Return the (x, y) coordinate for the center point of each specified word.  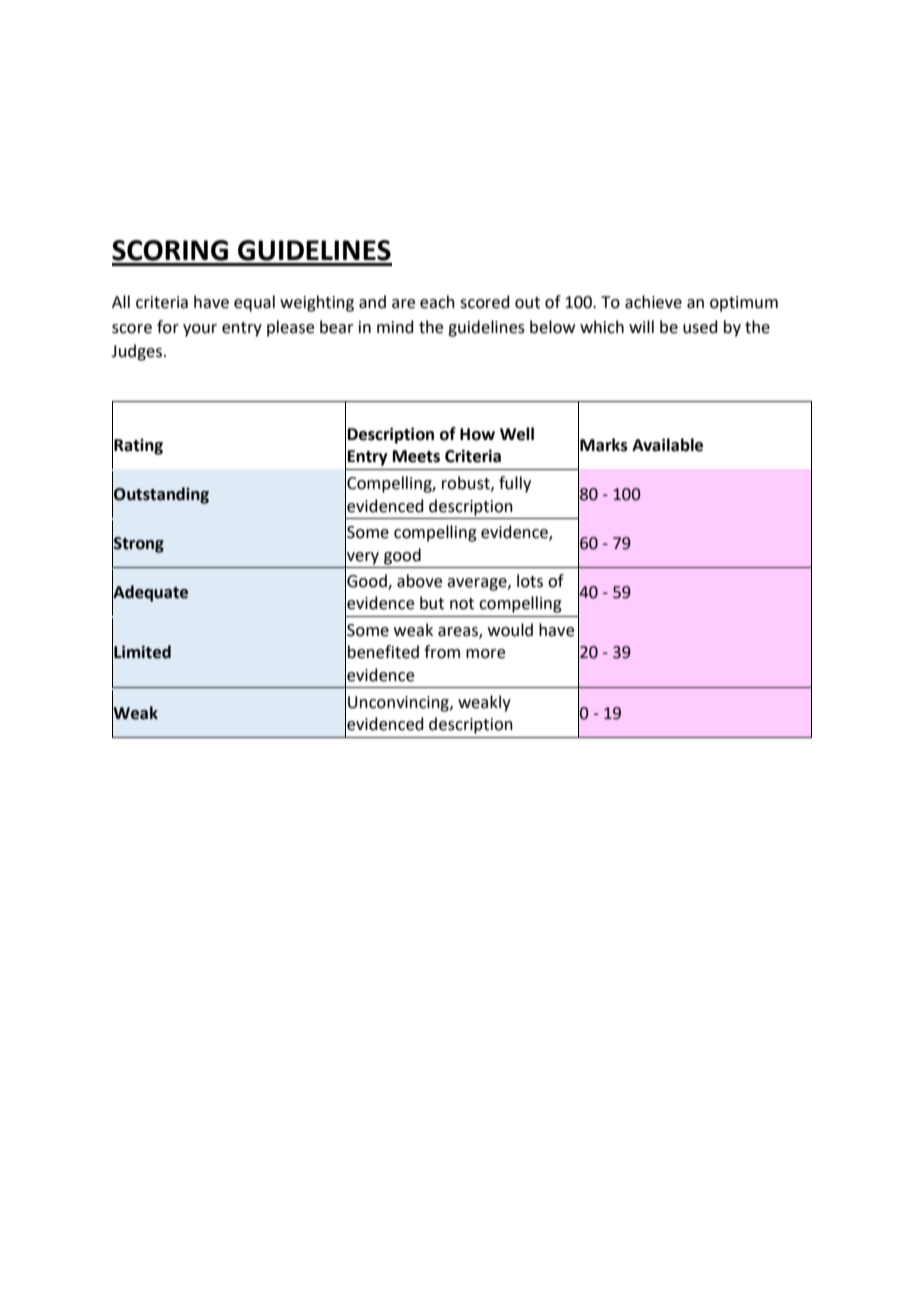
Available (667, 445)
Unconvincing (399, 704)
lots (530, 581)
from (442, 652)
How (477, 434)
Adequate (150, 593)
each (437, 302)
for (168, 327)
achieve (653, 302)
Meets (416, 456)
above (419, 581)
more (485, 654)
